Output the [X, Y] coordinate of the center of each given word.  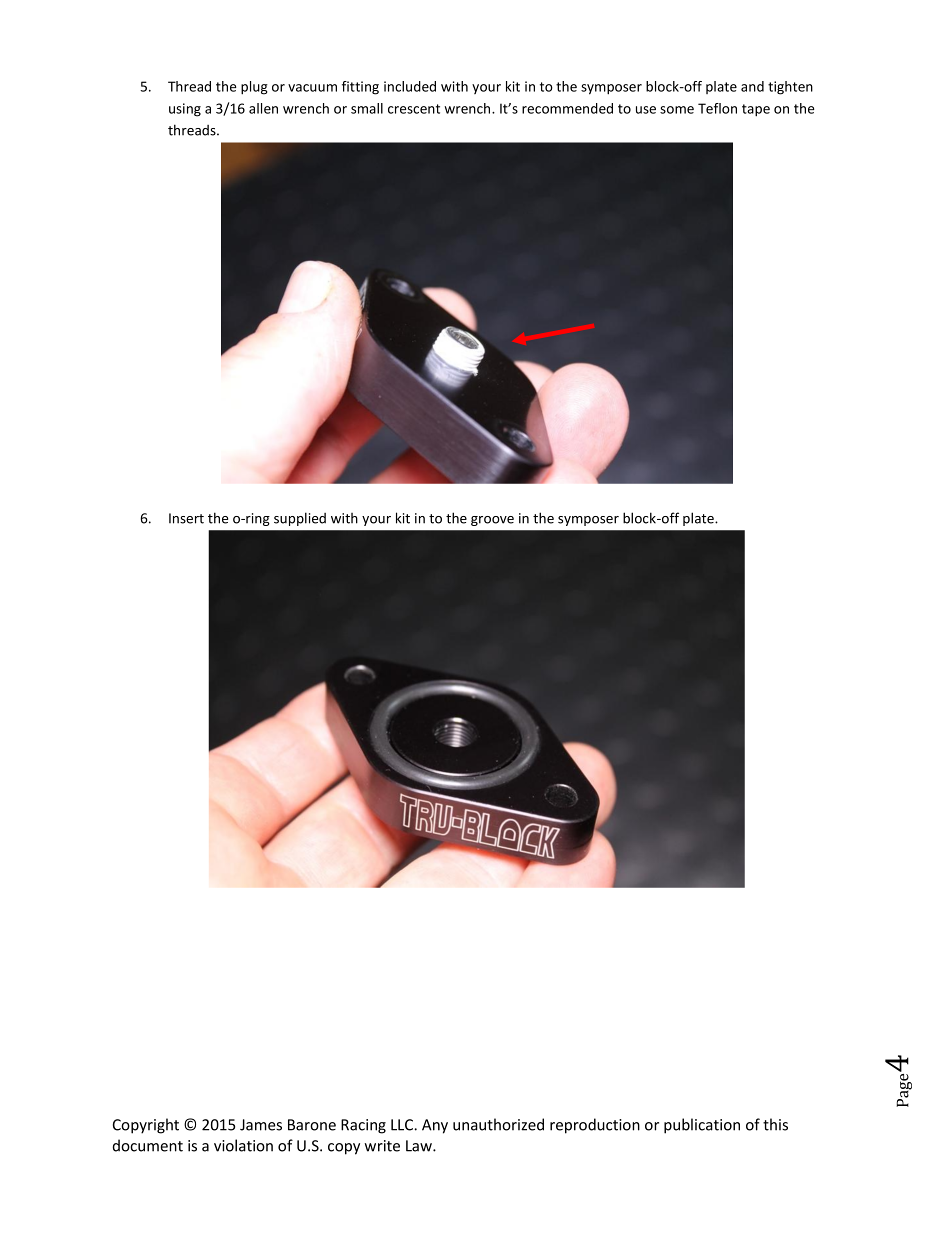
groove [492, 521]
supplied [300, 519]
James [261, 1125]
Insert [186, 518]
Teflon [717, 108]
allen [263, 108]
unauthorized [498, 1124]
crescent [414, 109]
